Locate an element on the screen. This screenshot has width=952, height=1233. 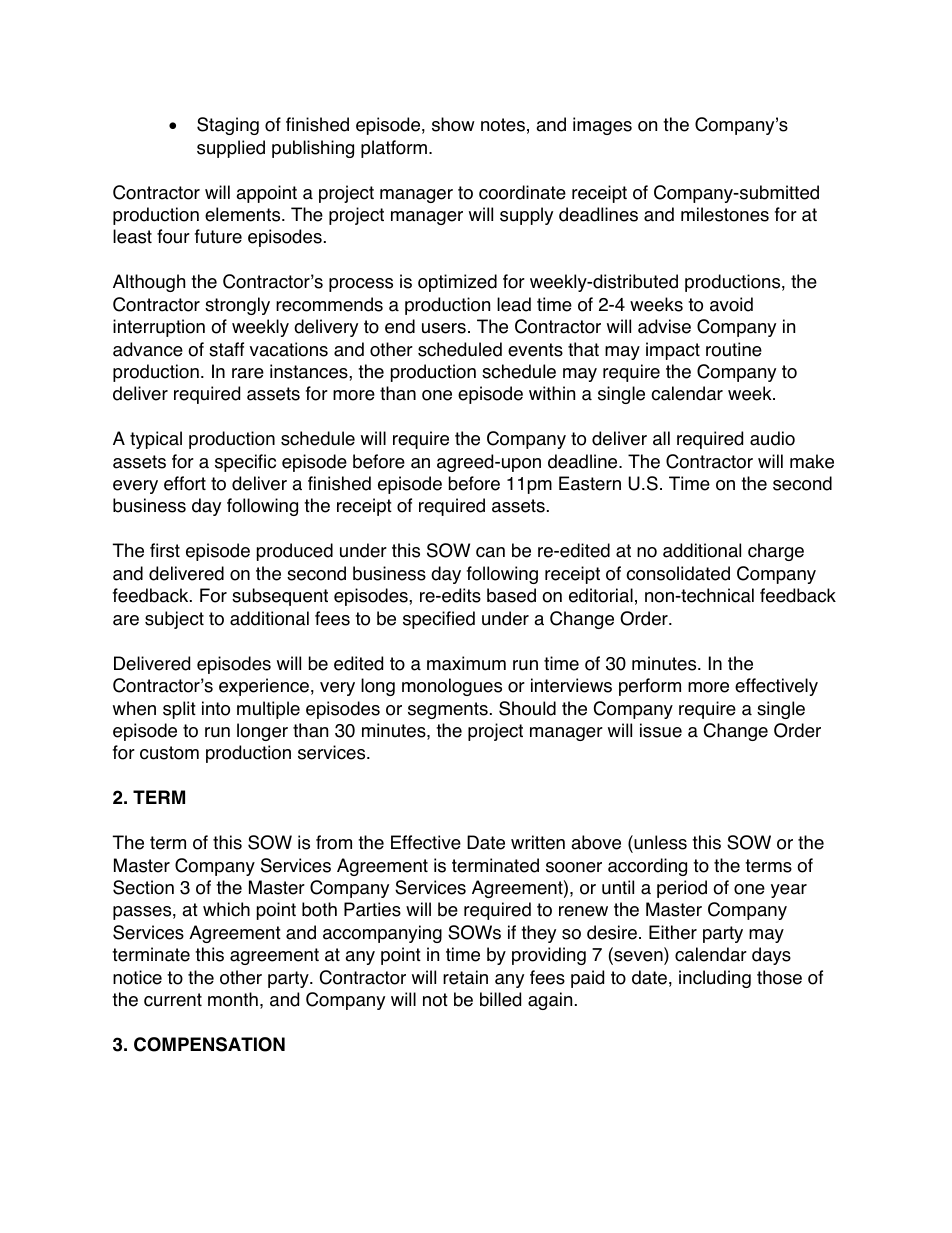
including is located at coordinates (715, 979).
